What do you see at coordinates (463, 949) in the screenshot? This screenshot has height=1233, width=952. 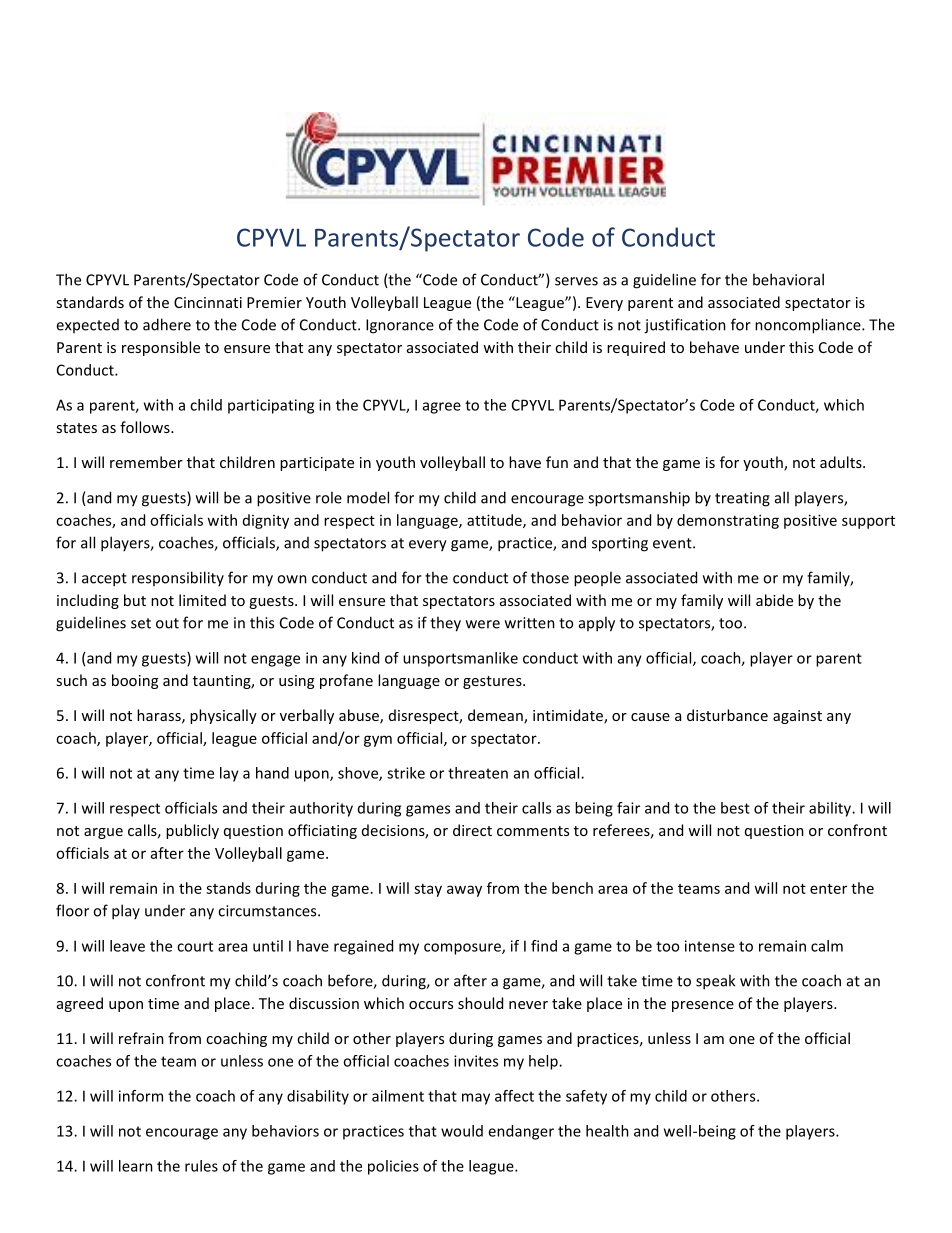 I see `composure` at bounding box center [463, 949].
